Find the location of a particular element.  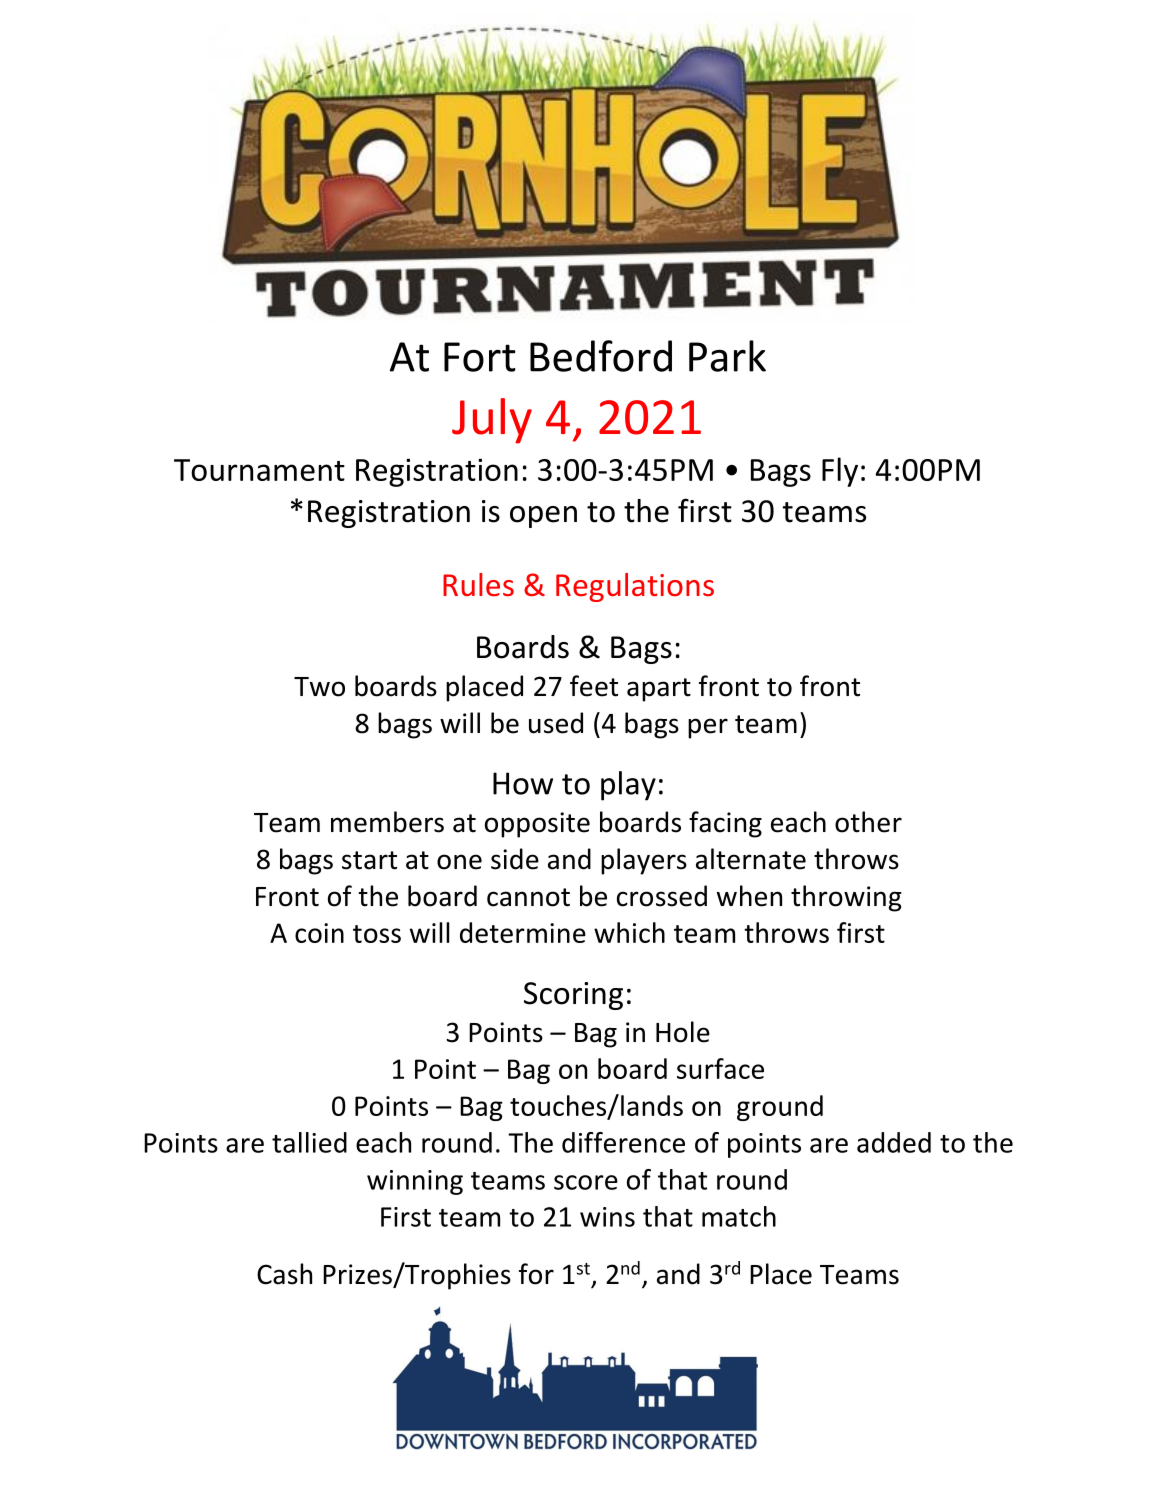

Regulations is located at coordinates (635, 587).
